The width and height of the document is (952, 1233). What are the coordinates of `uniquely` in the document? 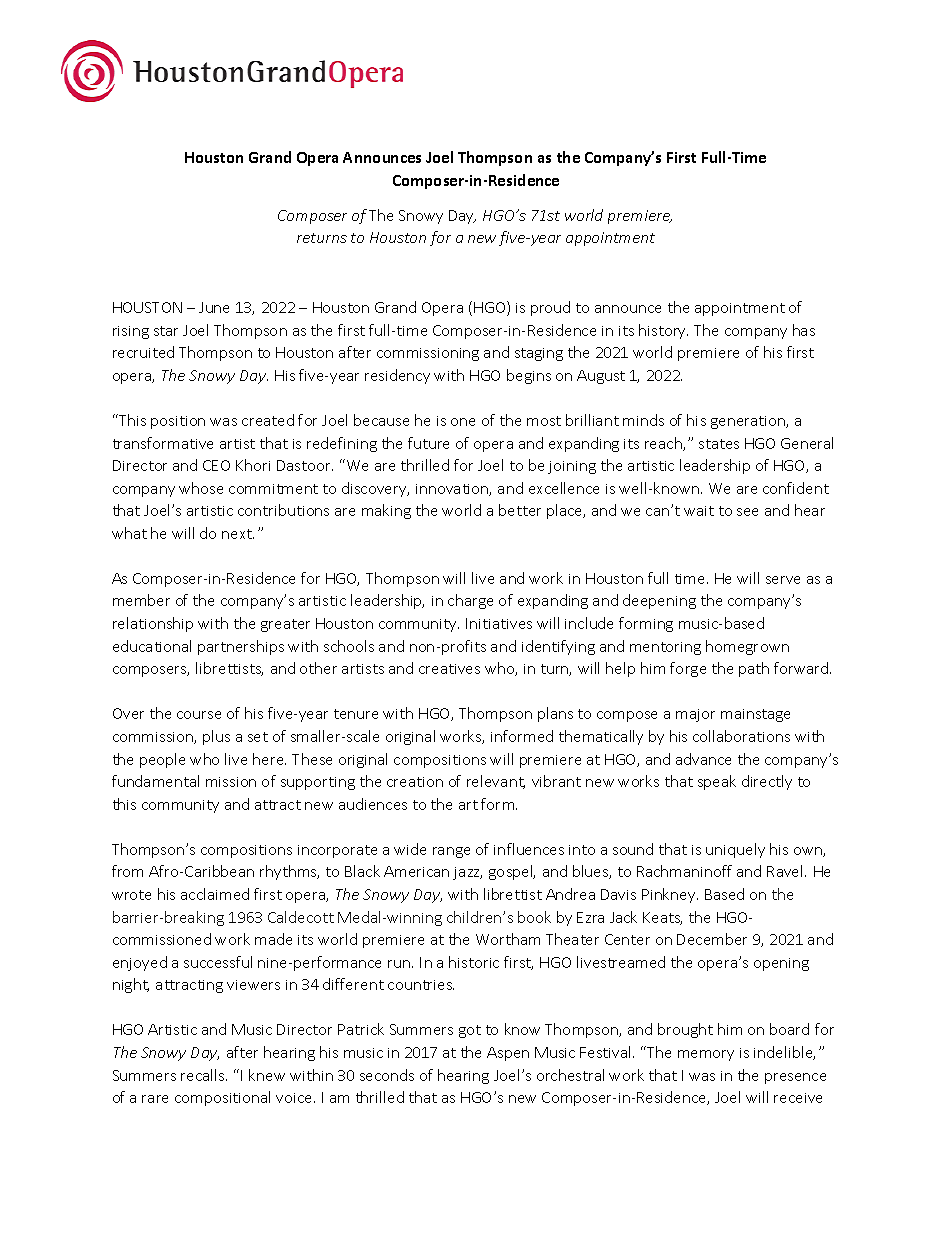 It's located at (735, 850).
